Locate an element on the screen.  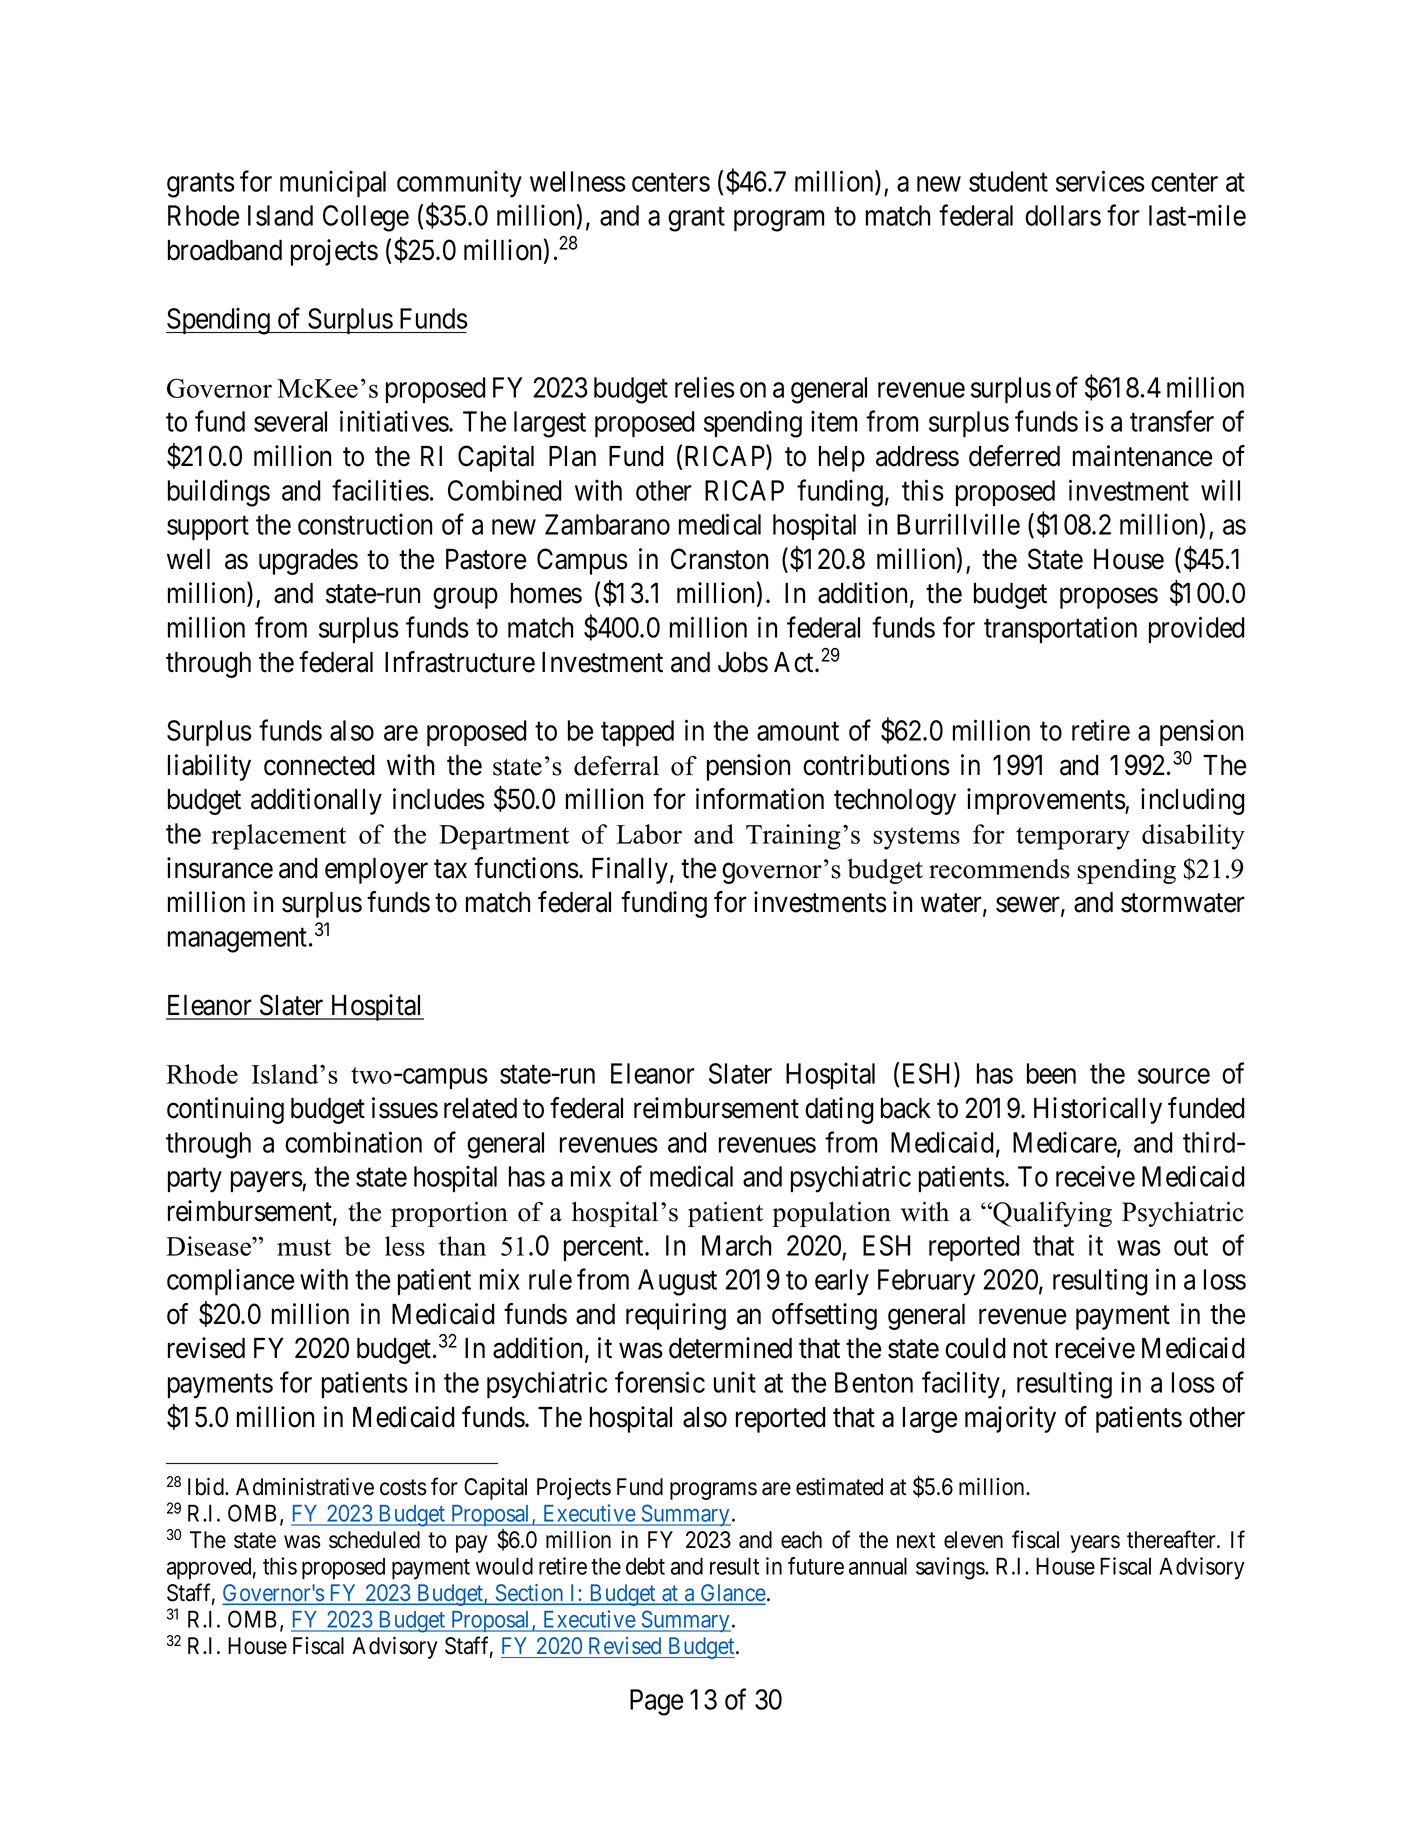
services is located at coordinates (1100, 181).
